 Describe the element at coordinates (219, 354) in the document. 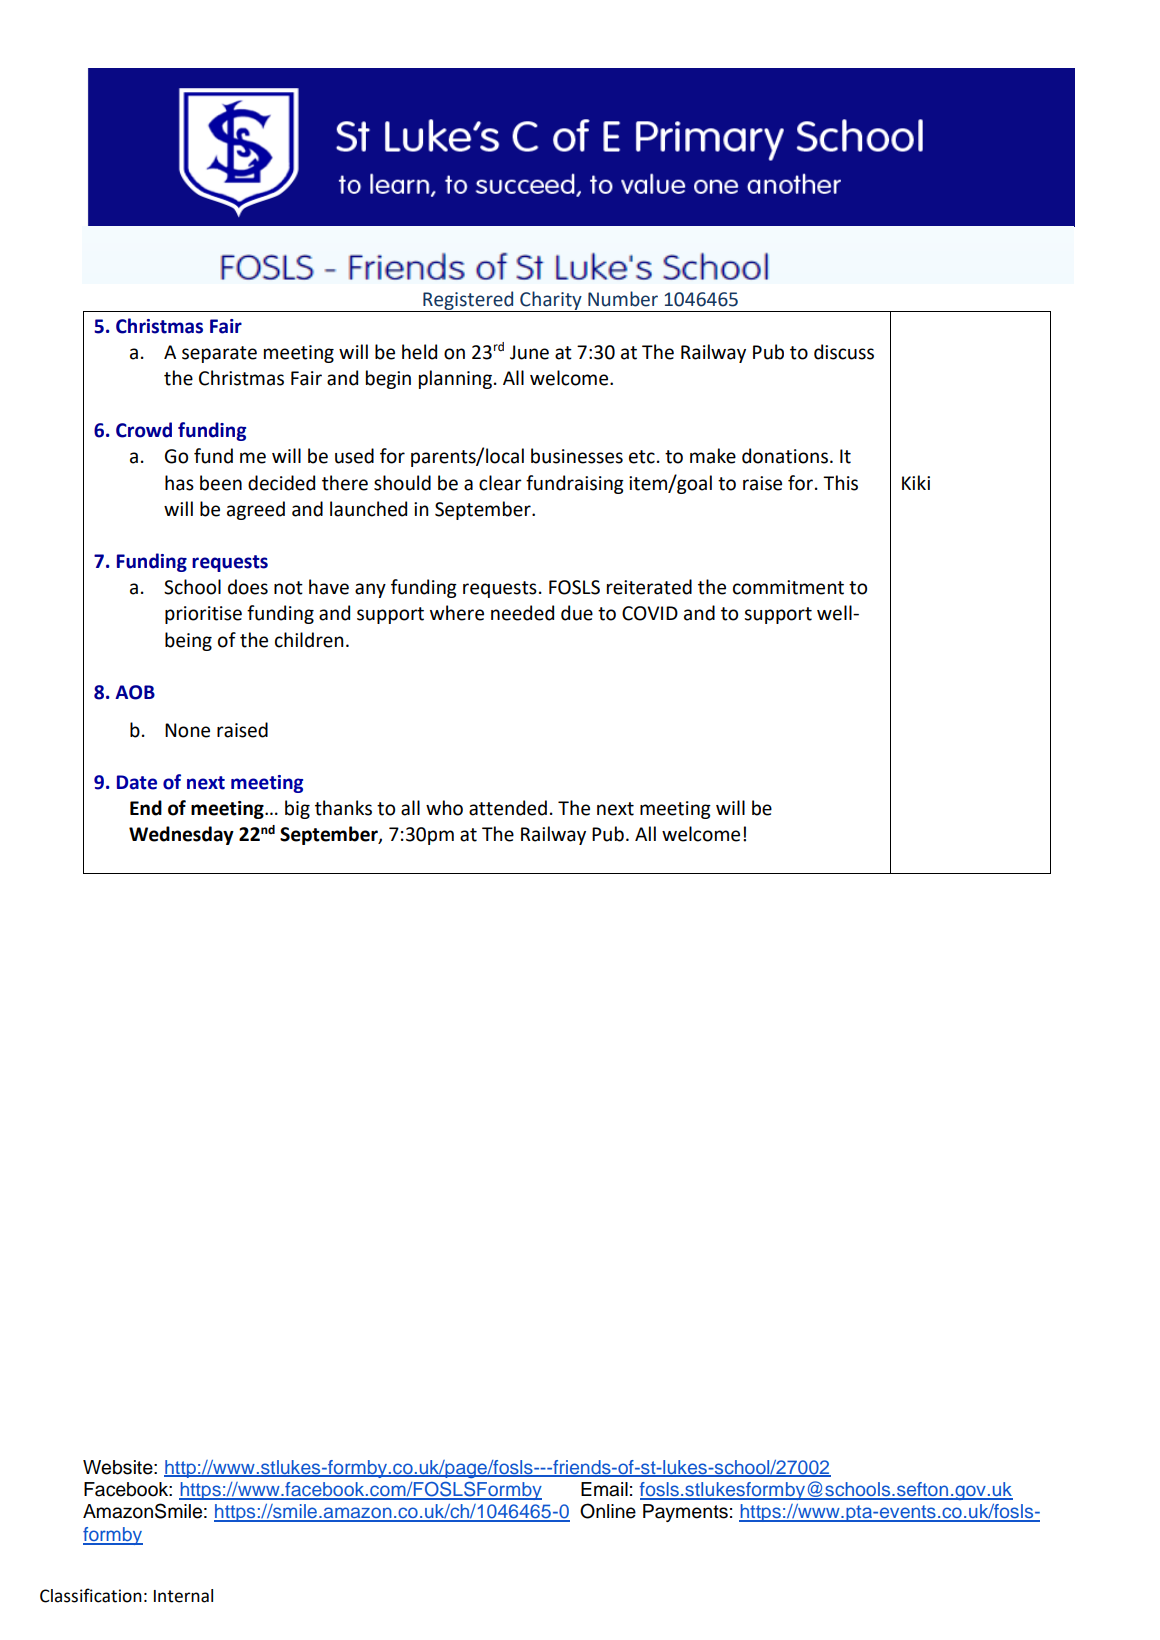

I see `separate` at that location.
